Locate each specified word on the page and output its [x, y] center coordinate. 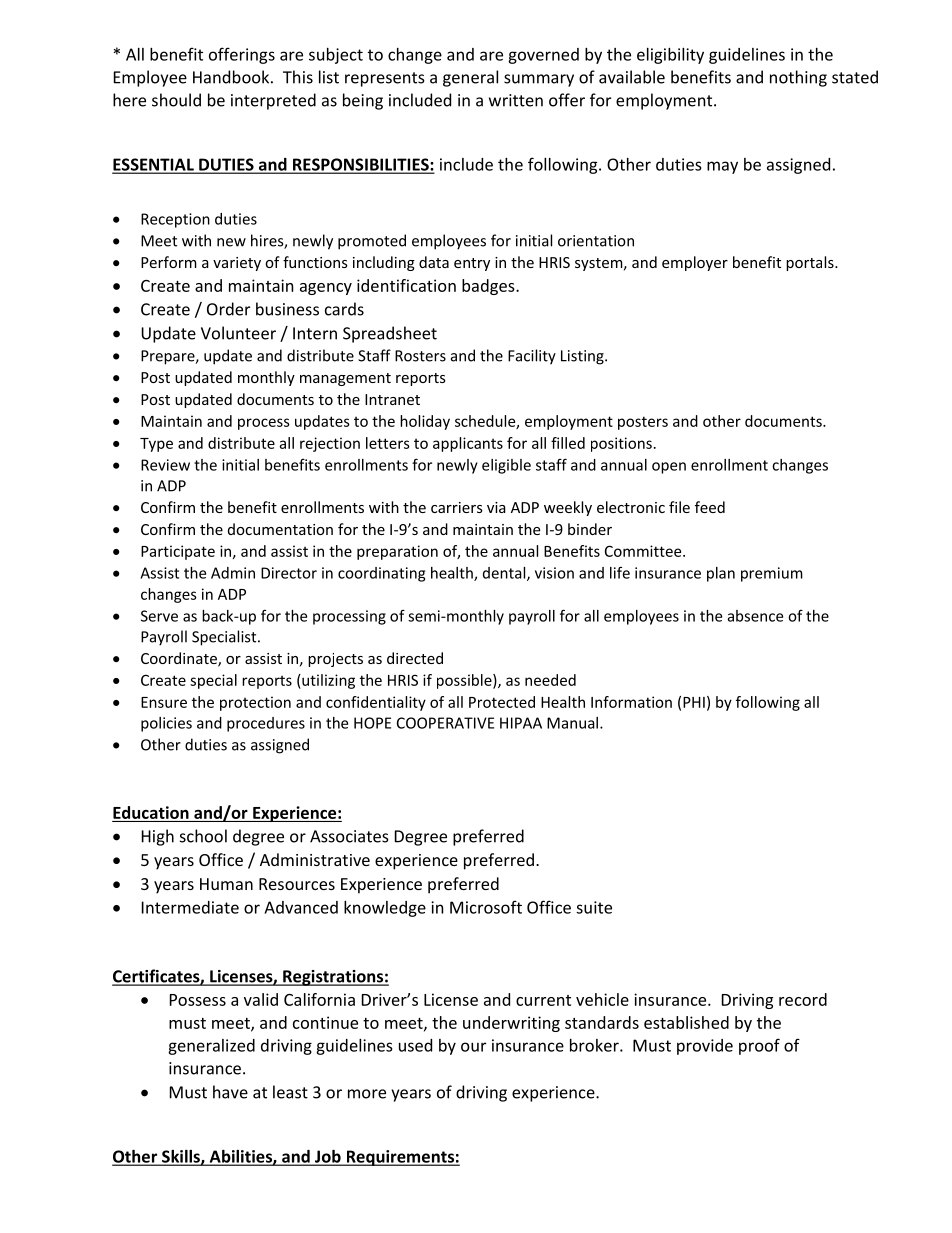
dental [505, 574]
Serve [159, 616]
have [230, 1092]
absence [755, 616]
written [516, 100]
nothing [798, 78]
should [176, 100]
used [415, 1045]
